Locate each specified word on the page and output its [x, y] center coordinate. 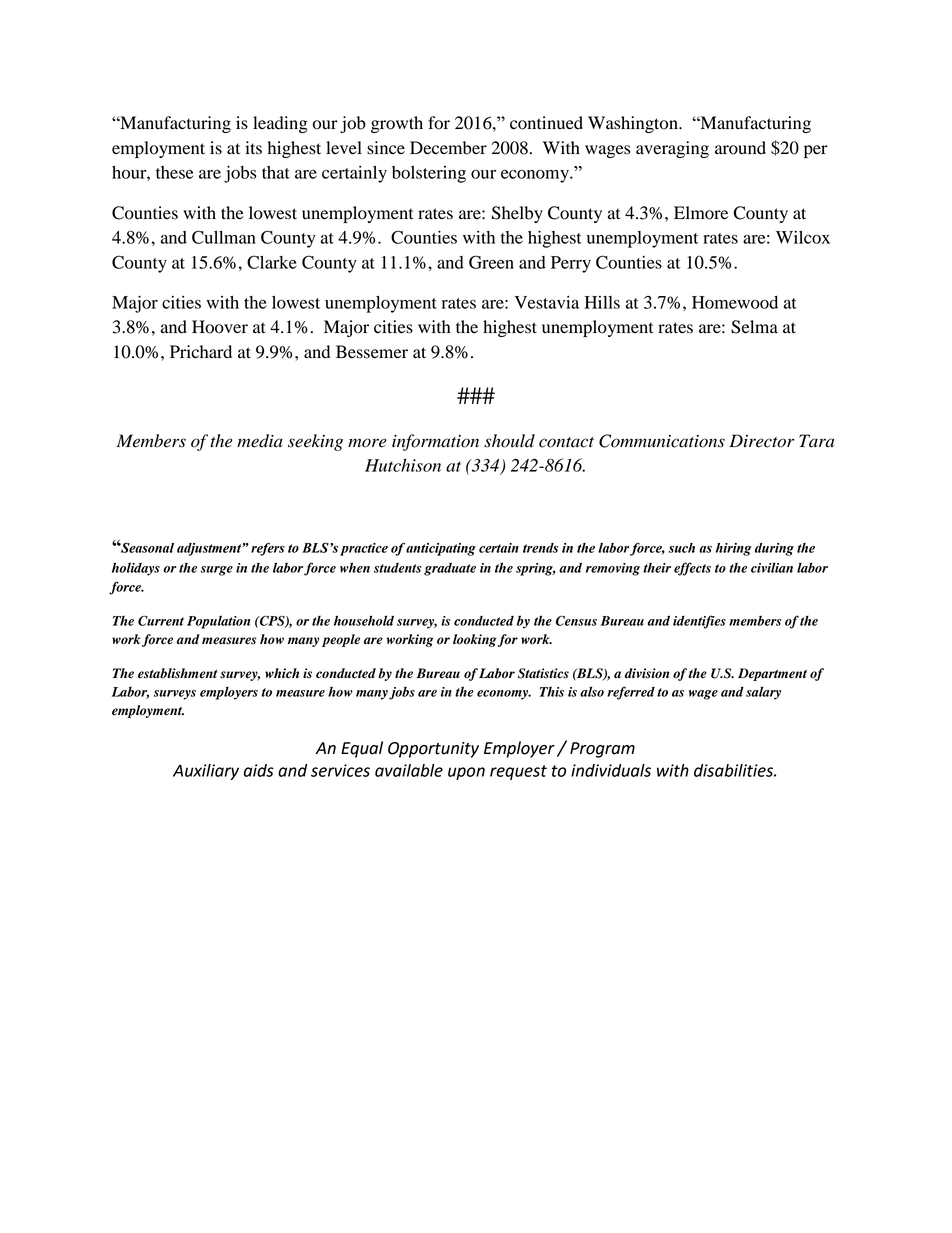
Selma [754, 327]
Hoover [220, 327]
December [448, 148]
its [253, 148]
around [740, 148]
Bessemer [372, 352]
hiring [734, 549]
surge [217, 571]
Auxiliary [206, 772]
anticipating [441, 549]
